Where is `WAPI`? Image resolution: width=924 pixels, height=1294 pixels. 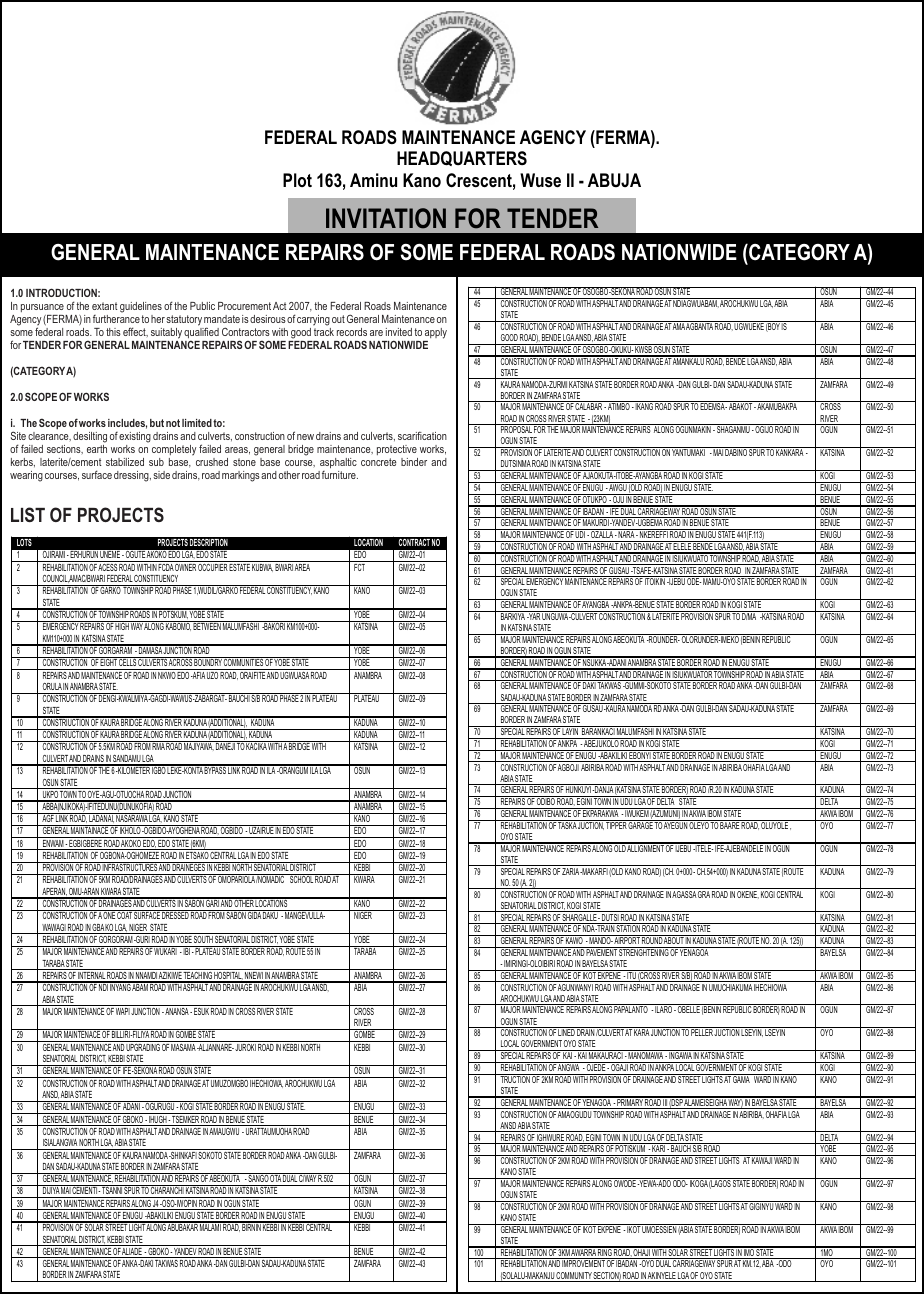
WAPI is located at coordinates (123, 1011).
